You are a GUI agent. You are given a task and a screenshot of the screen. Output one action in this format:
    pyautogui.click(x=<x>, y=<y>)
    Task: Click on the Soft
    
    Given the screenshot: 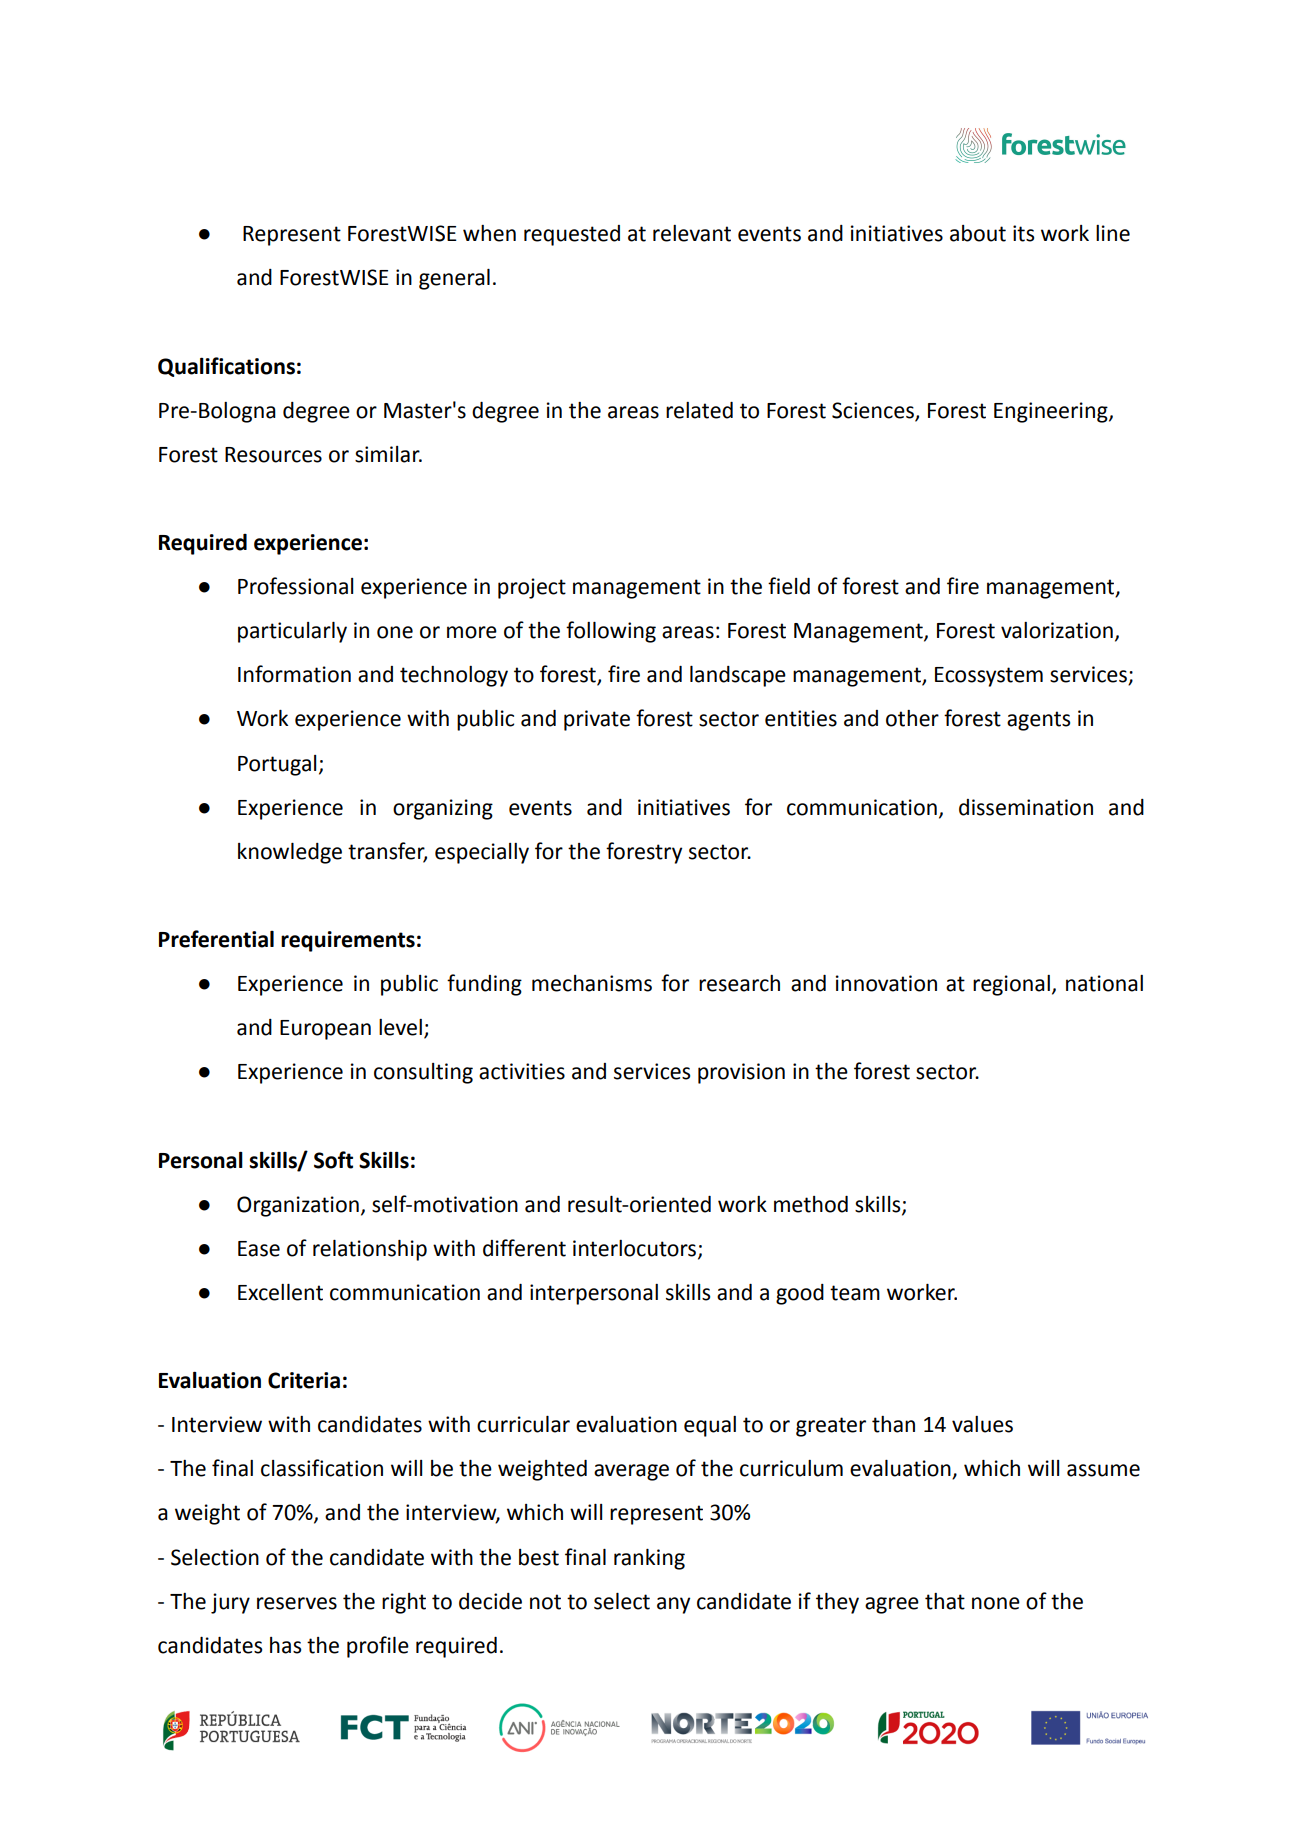 What is the action you would take?
    pyautogui.click(x=333, y=1160)
